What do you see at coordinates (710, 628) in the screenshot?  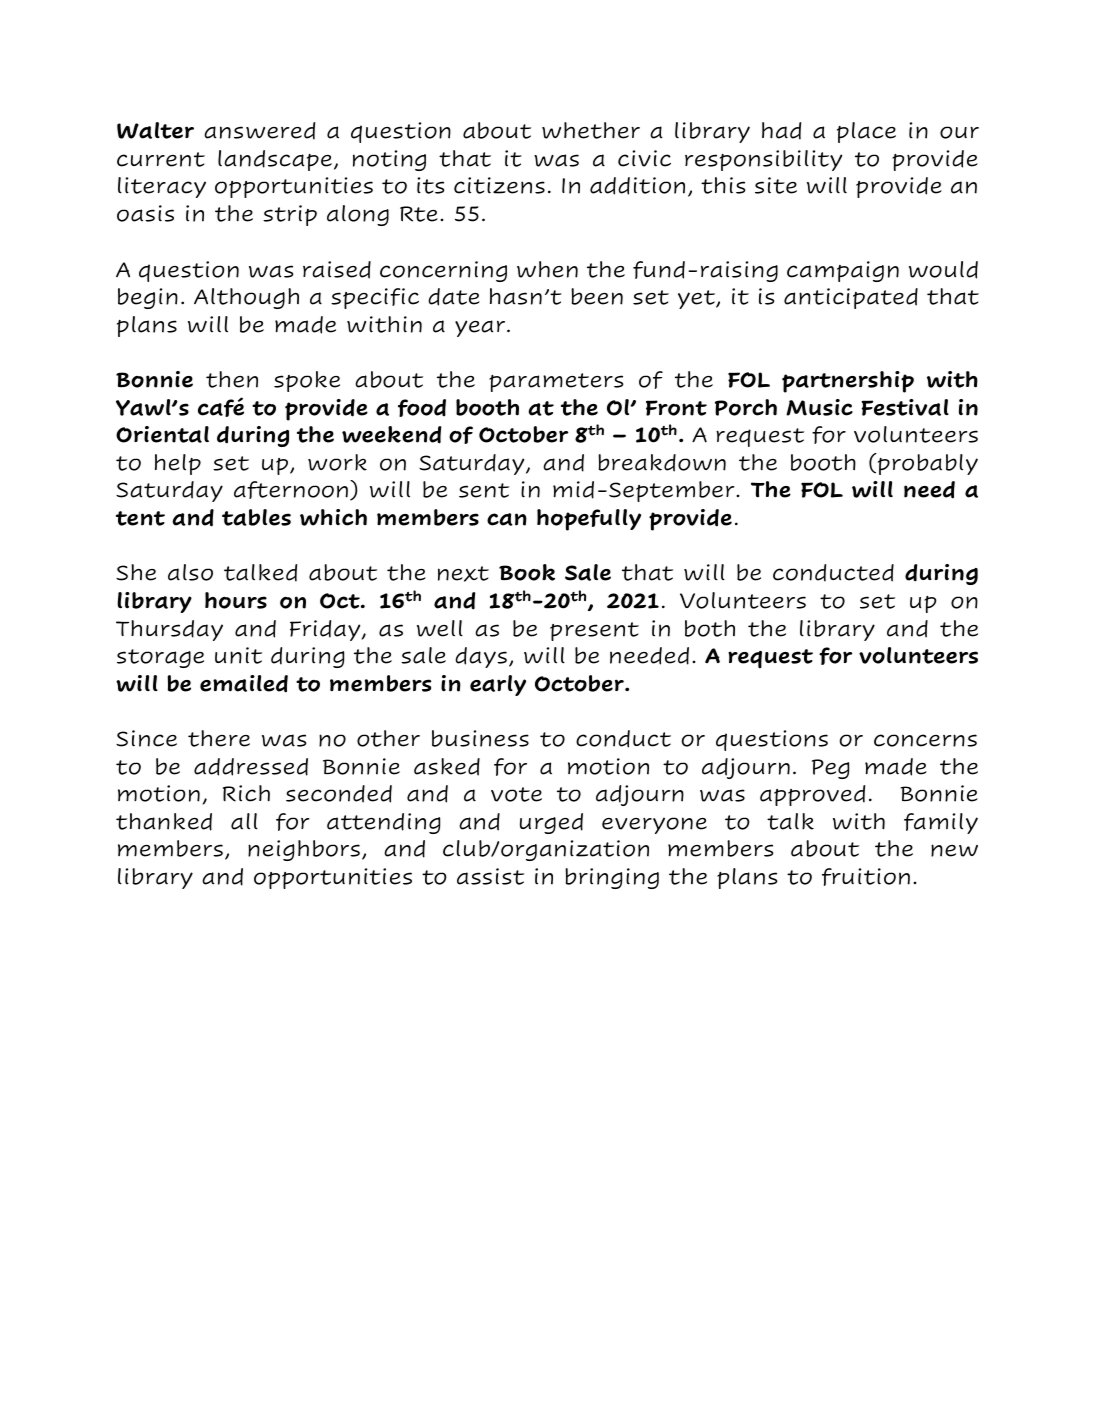 I see `both` at bounding box center [710, 628].
